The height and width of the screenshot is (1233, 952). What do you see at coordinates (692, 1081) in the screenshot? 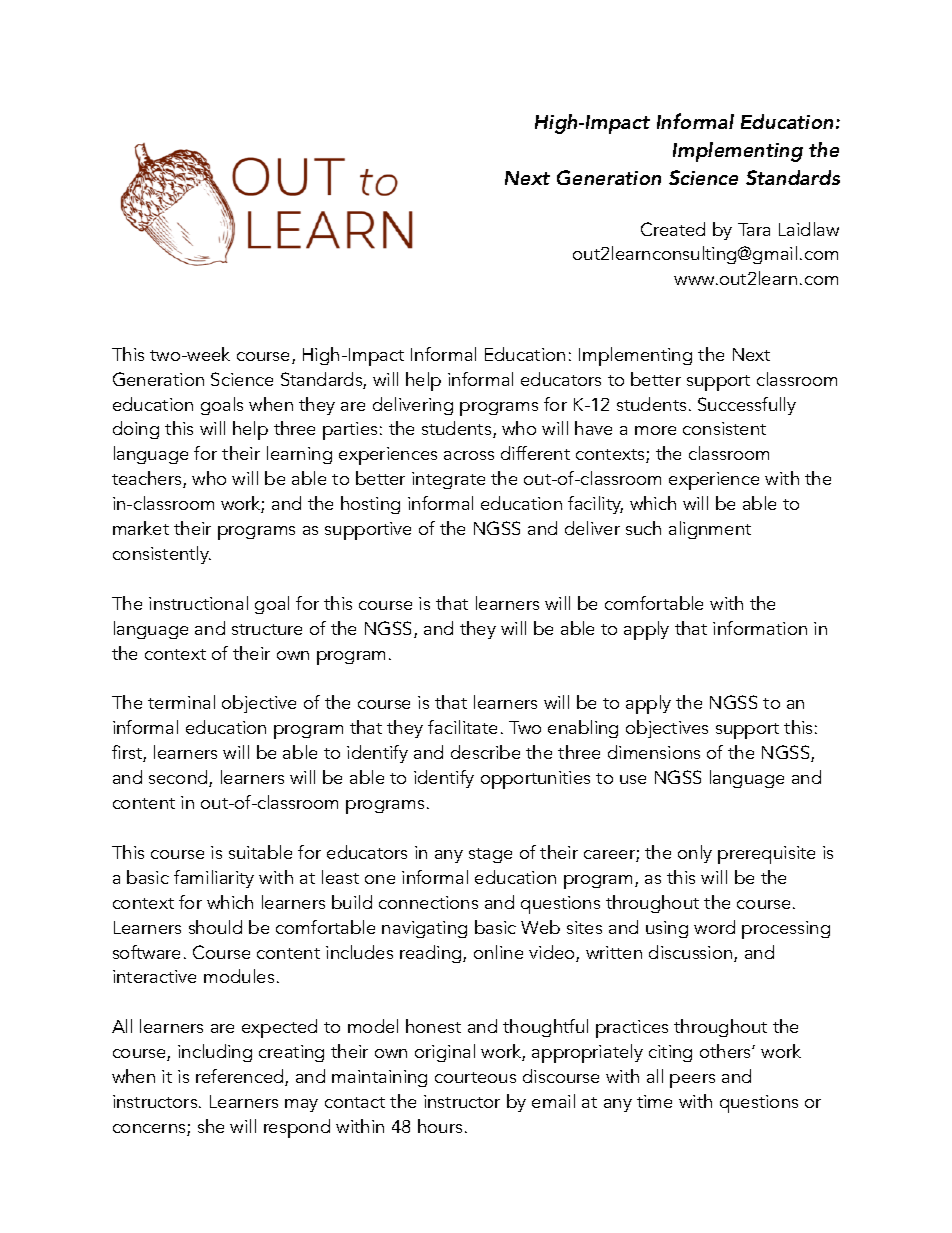
I see `peers` at bounding box center [692, 1081].
